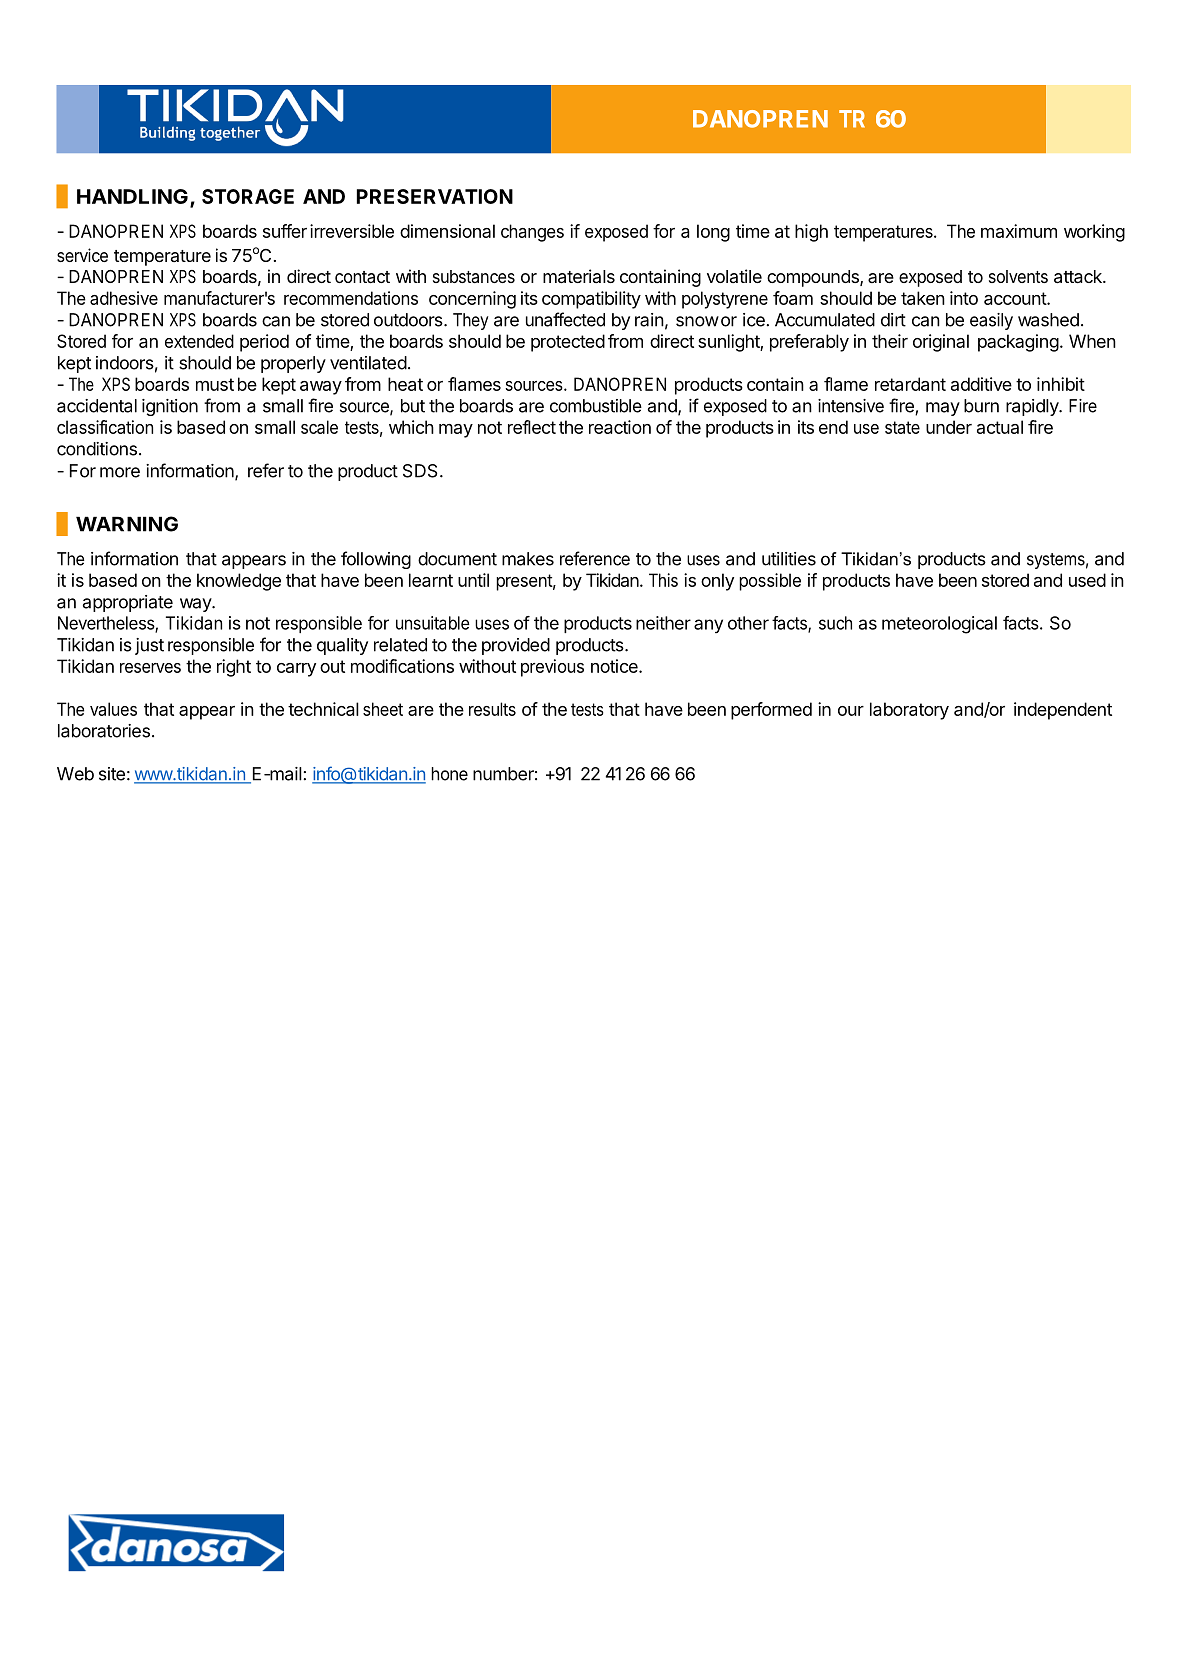  What do you see at coordinates (420, 471) in the page?
I see `SDS` at bounding box center [420, 471].
